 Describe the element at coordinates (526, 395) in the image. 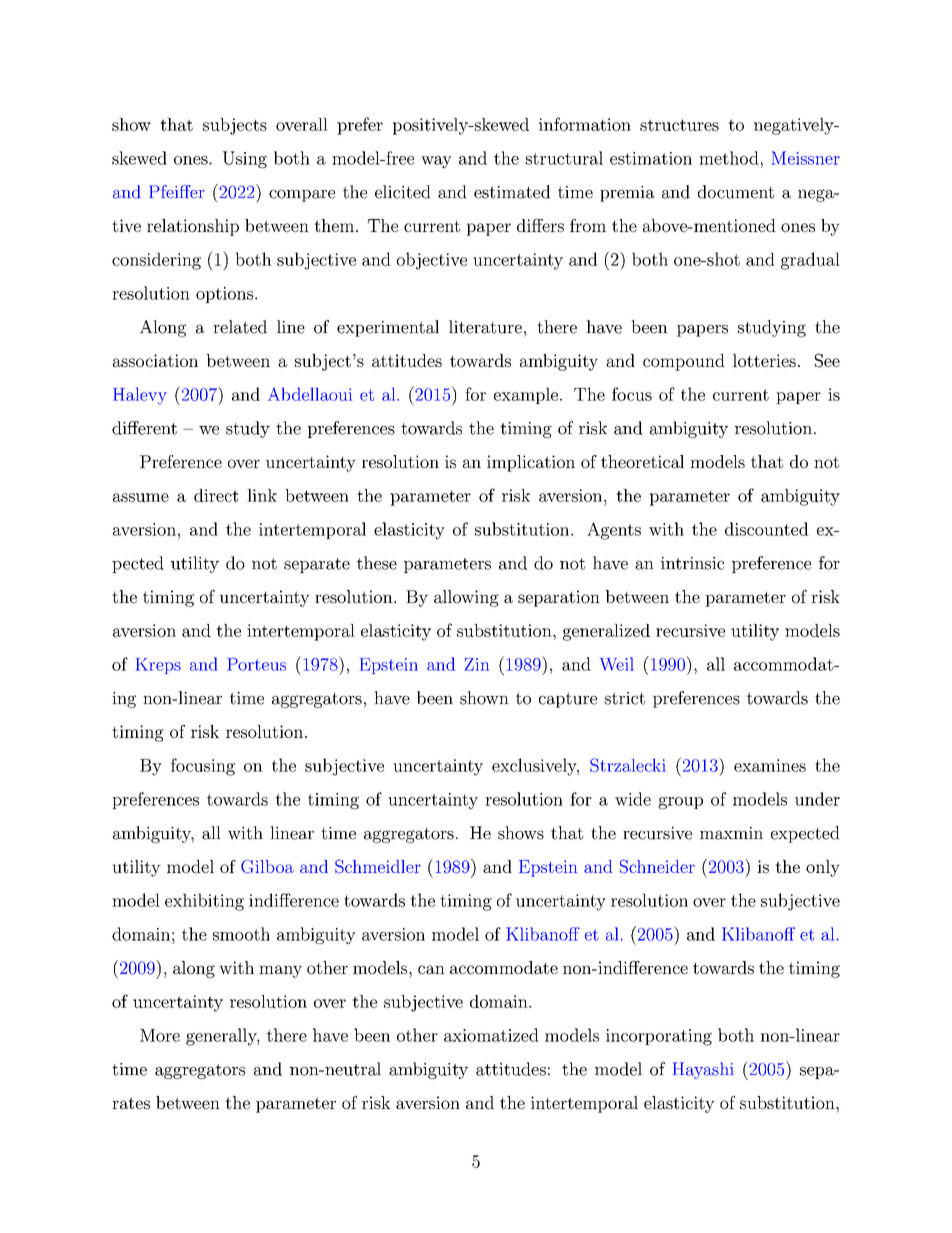

I see `example` at that location.
